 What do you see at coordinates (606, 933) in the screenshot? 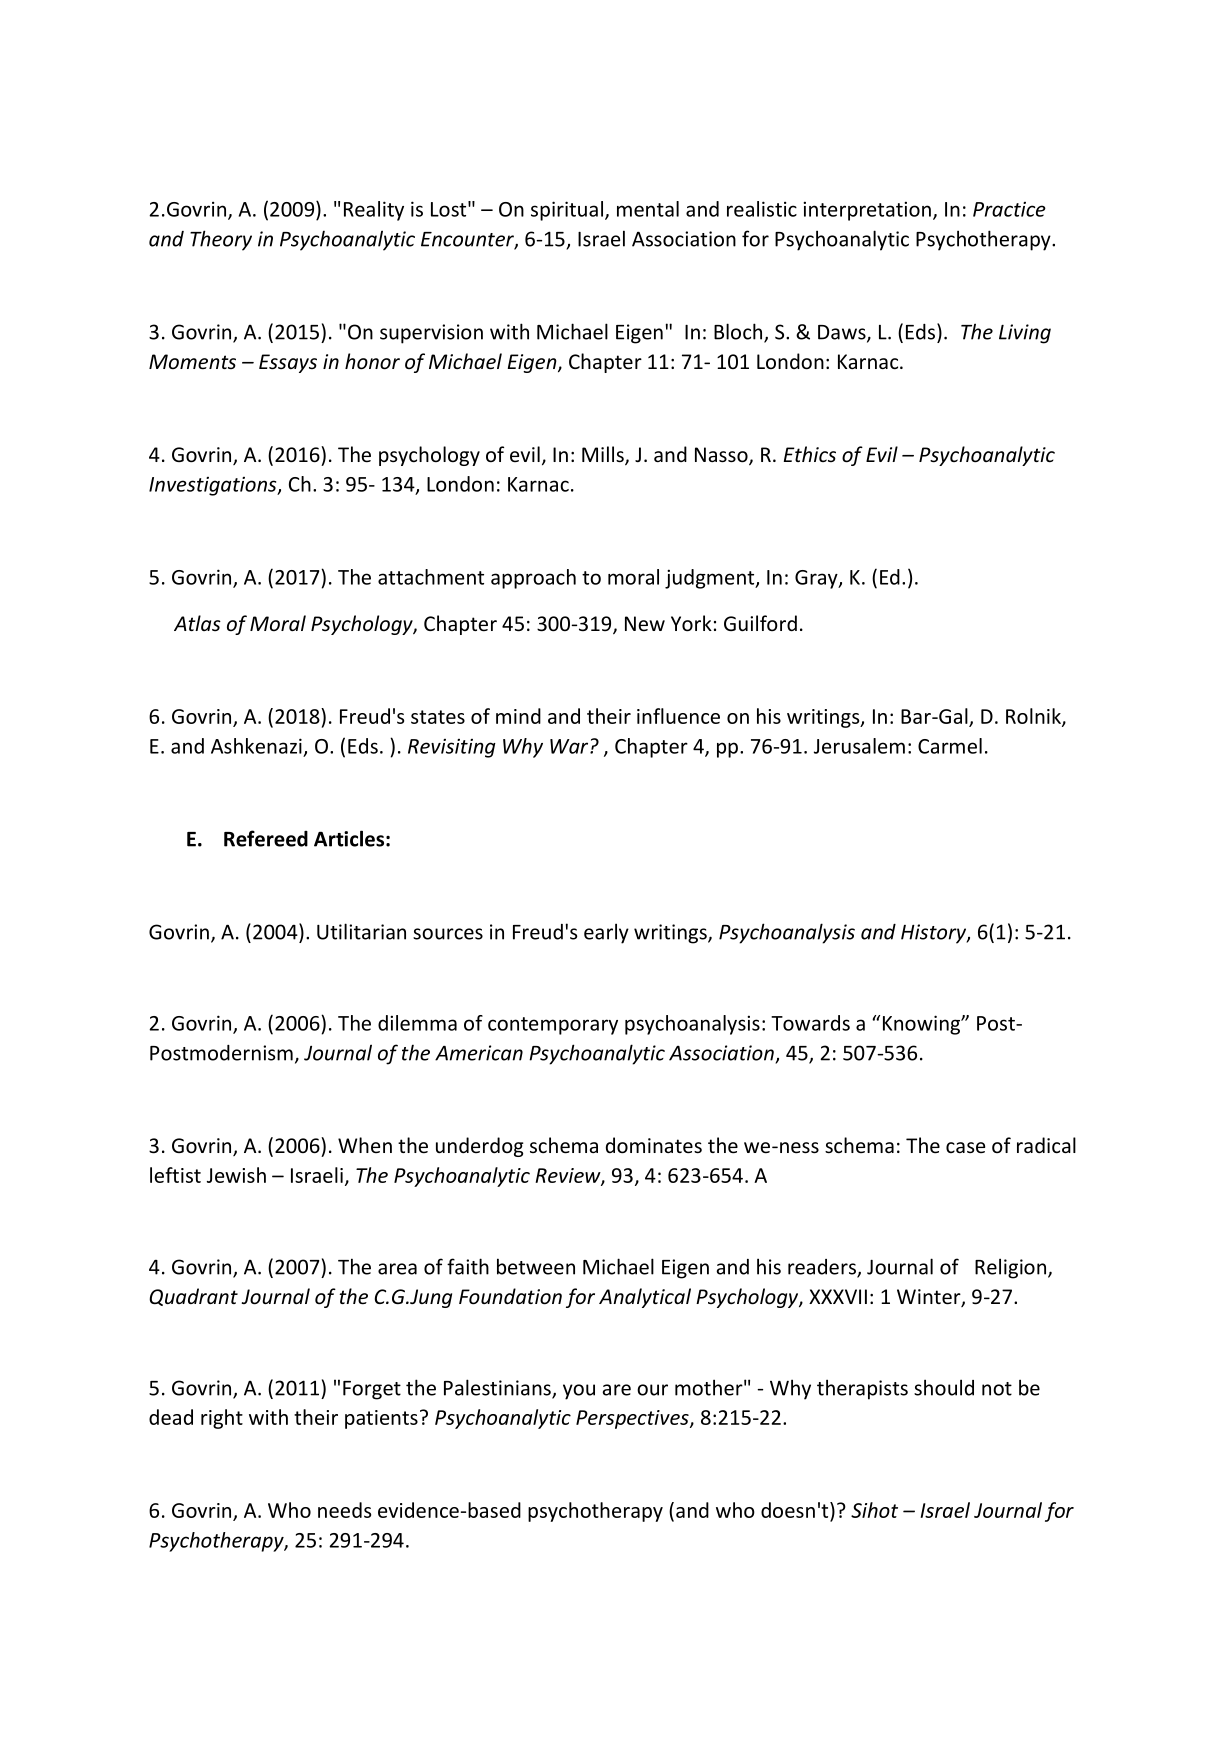
I see `early` at bounding box center [606, 933].
